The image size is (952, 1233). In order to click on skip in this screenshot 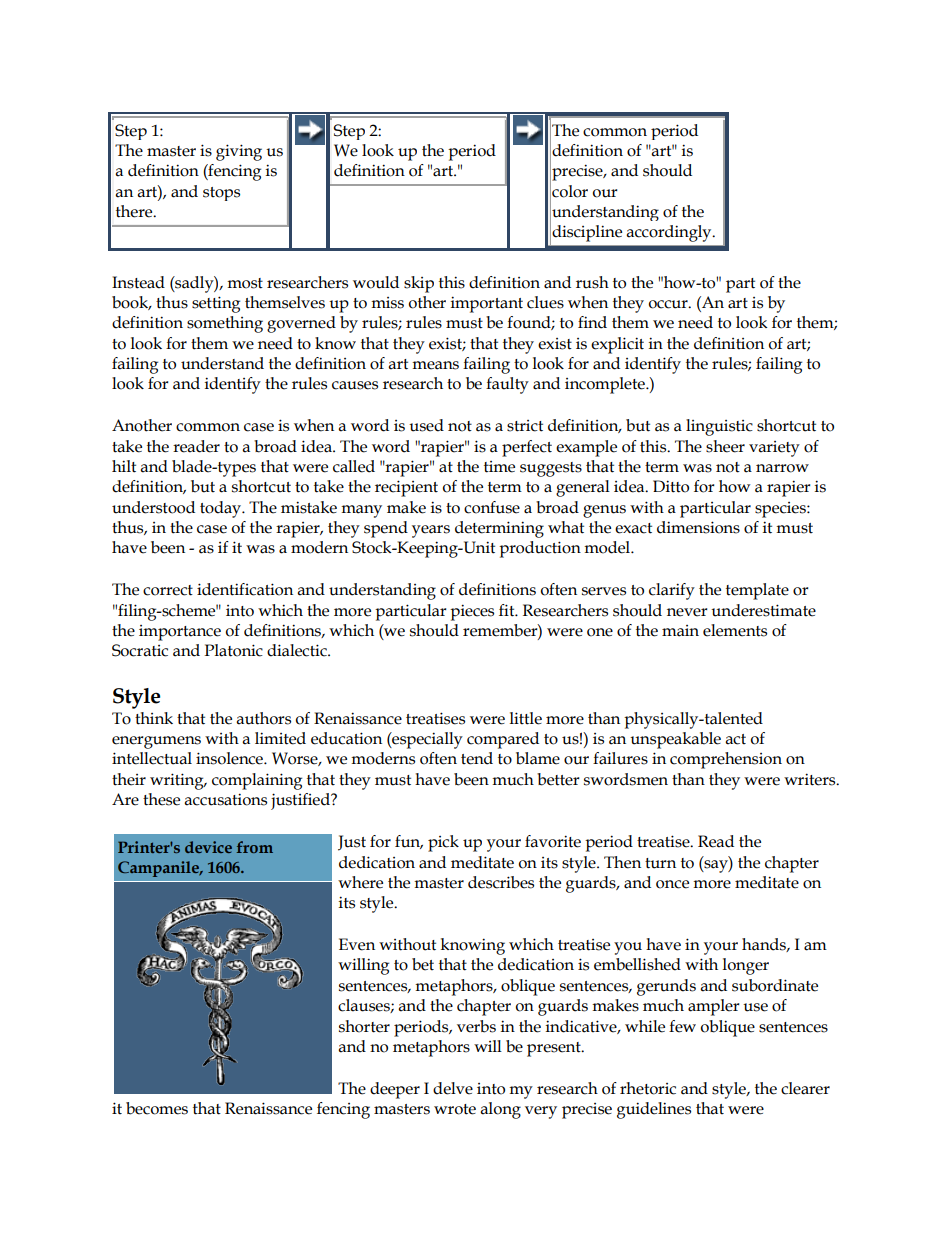, I will do `click(419, 284)`.
